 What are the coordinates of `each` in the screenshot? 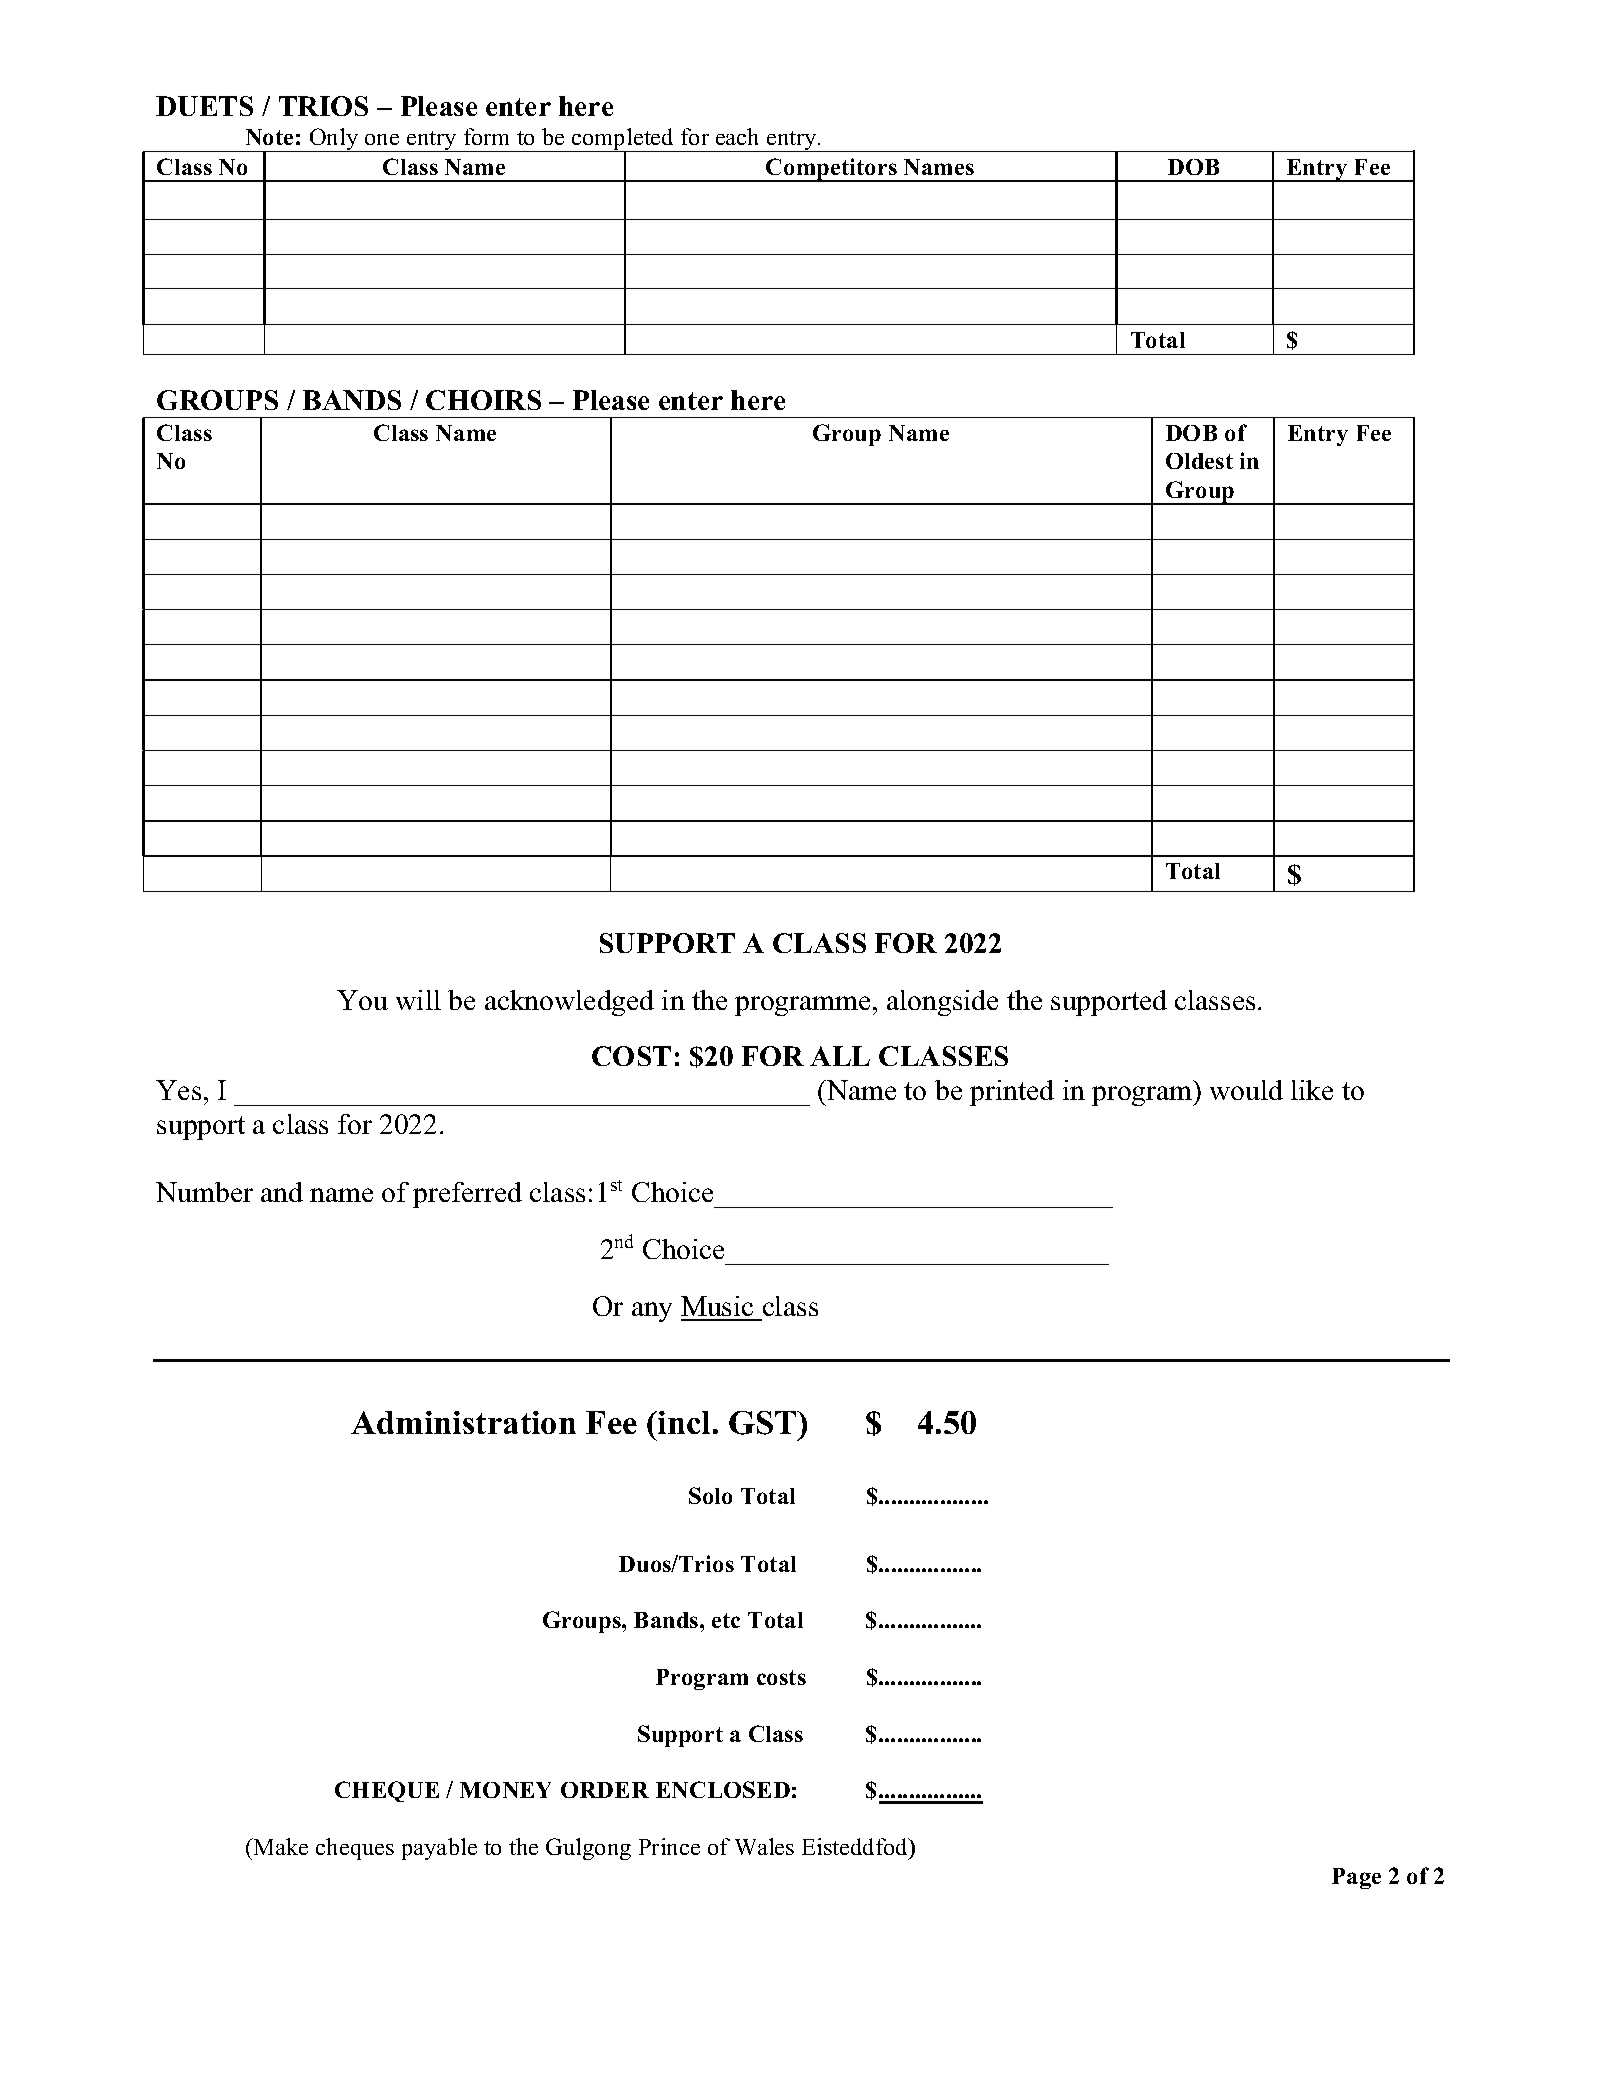 It's located at (737, 136).
